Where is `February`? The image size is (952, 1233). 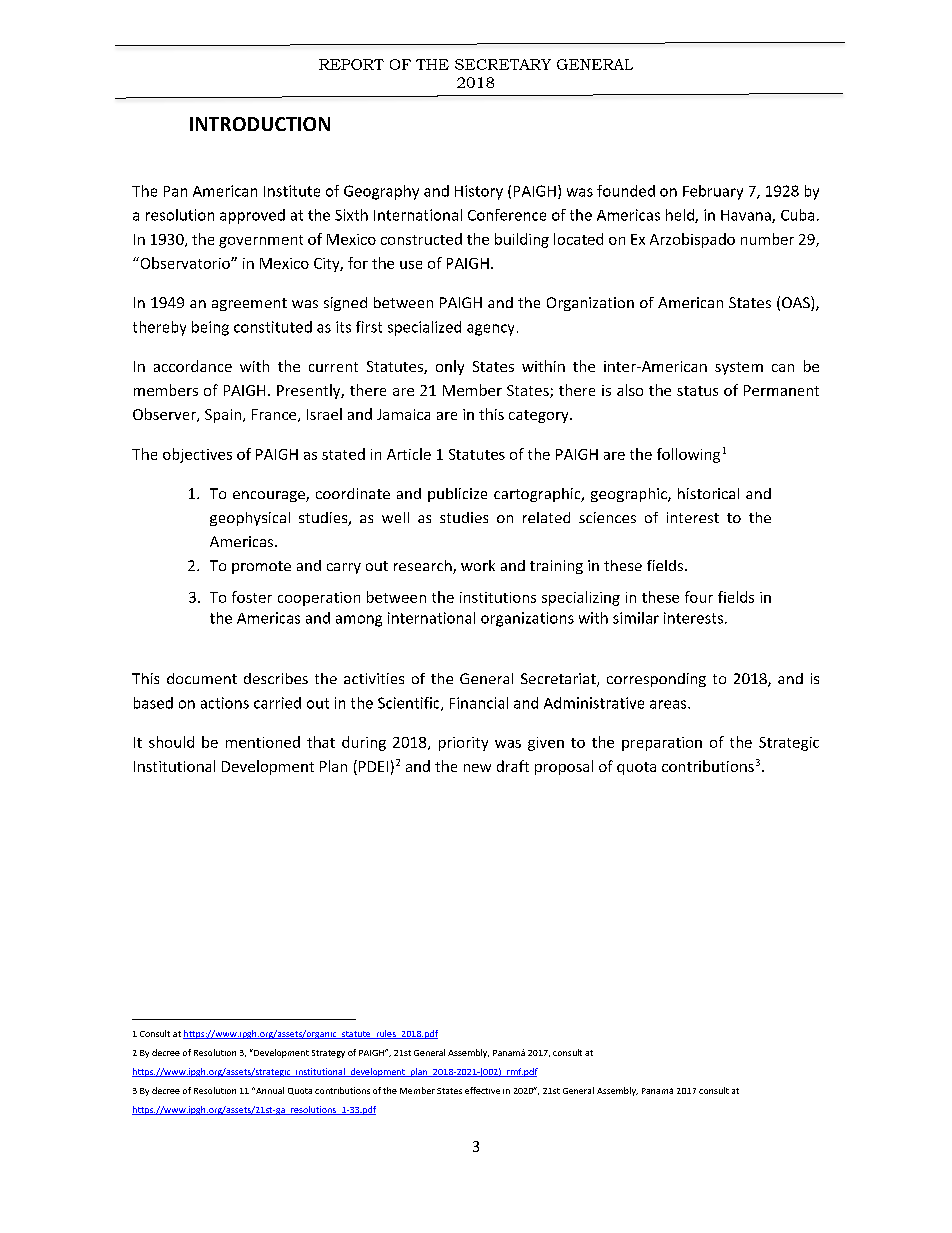
February is located at coordinates (713, 192).
